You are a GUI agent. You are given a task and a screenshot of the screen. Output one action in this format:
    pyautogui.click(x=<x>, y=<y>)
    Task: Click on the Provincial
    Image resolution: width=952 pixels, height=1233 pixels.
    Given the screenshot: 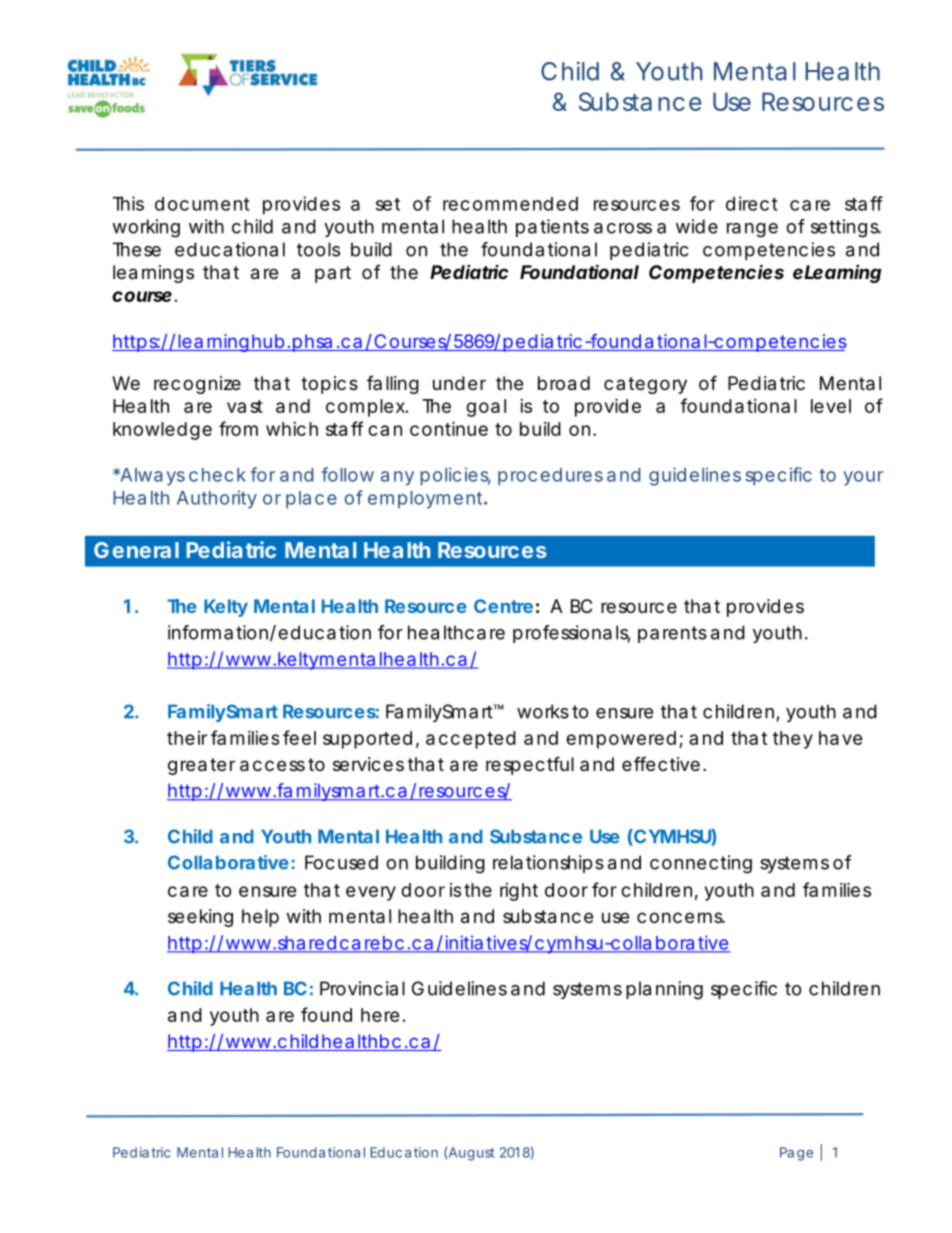 What is the action you would take?
    pyautogui.click(x=362, y=988)
